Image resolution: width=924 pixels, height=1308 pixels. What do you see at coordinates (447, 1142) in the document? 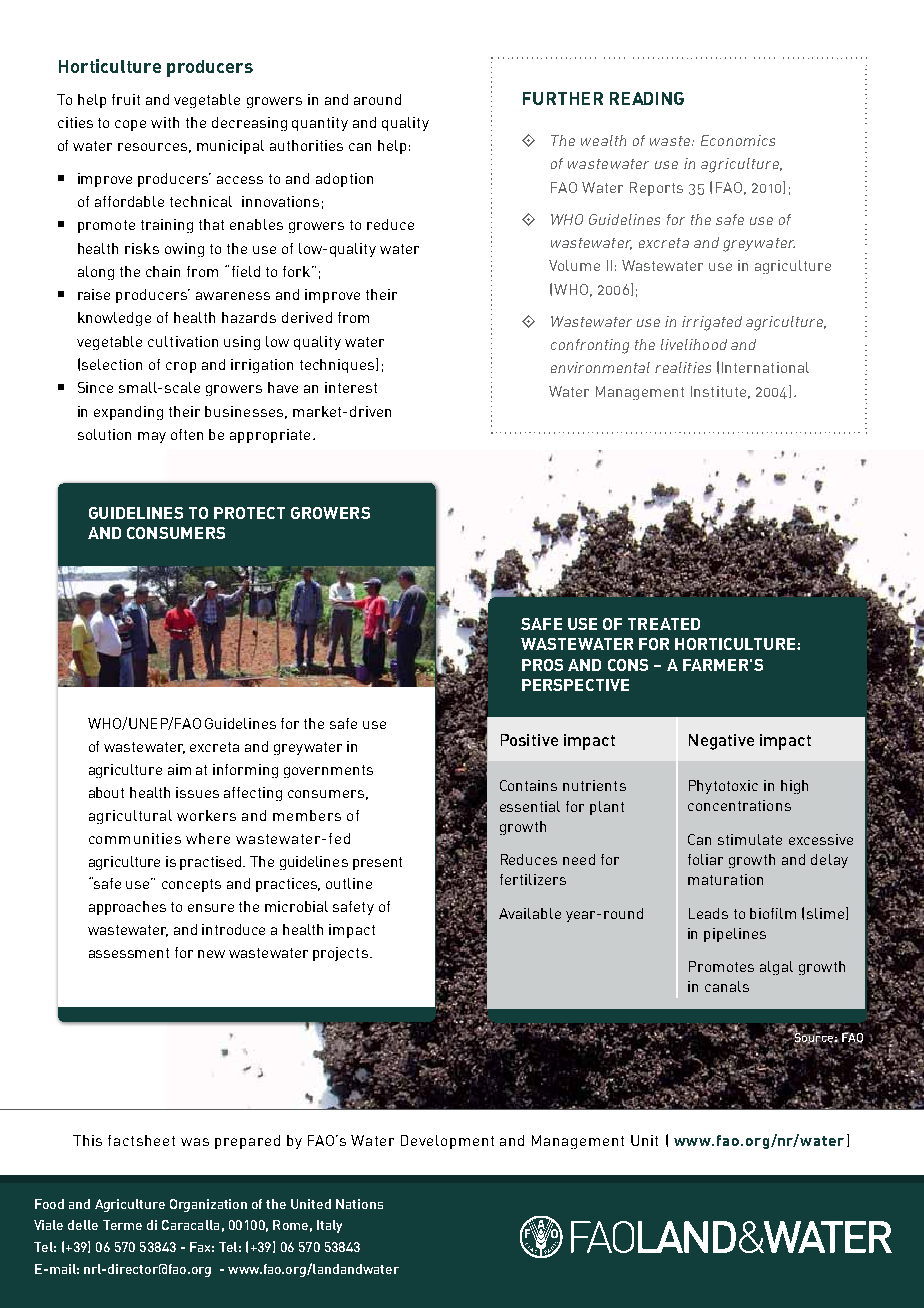
I see `Development` at bounding box center [447, 1142].
